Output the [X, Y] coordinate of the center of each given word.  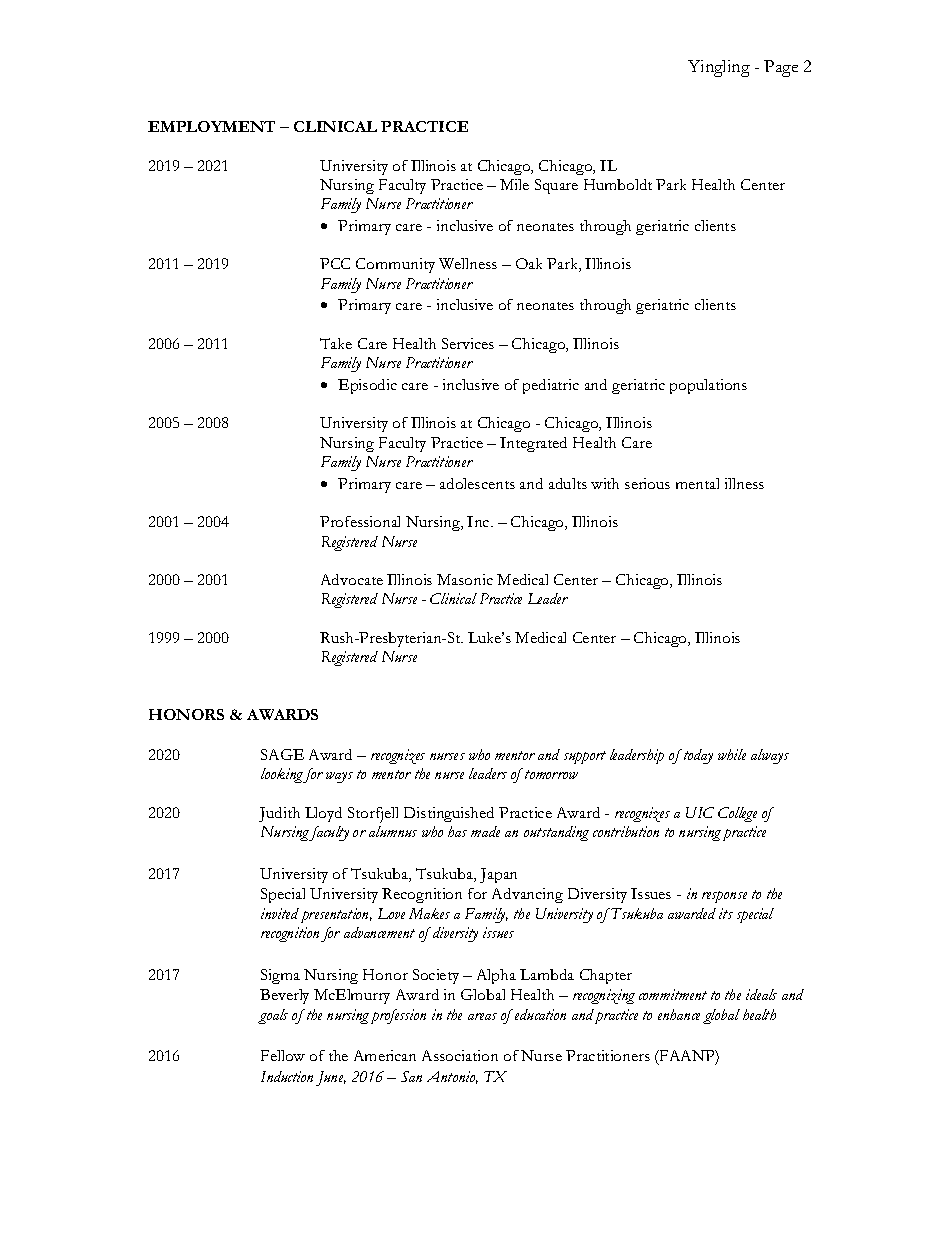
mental [697, 483]
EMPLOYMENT [211, 126]
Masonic [465, 579]
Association [460, 1055]
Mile [514, 184]
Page [781, 68]
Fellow [283, 1055]
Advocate [352, 579]
